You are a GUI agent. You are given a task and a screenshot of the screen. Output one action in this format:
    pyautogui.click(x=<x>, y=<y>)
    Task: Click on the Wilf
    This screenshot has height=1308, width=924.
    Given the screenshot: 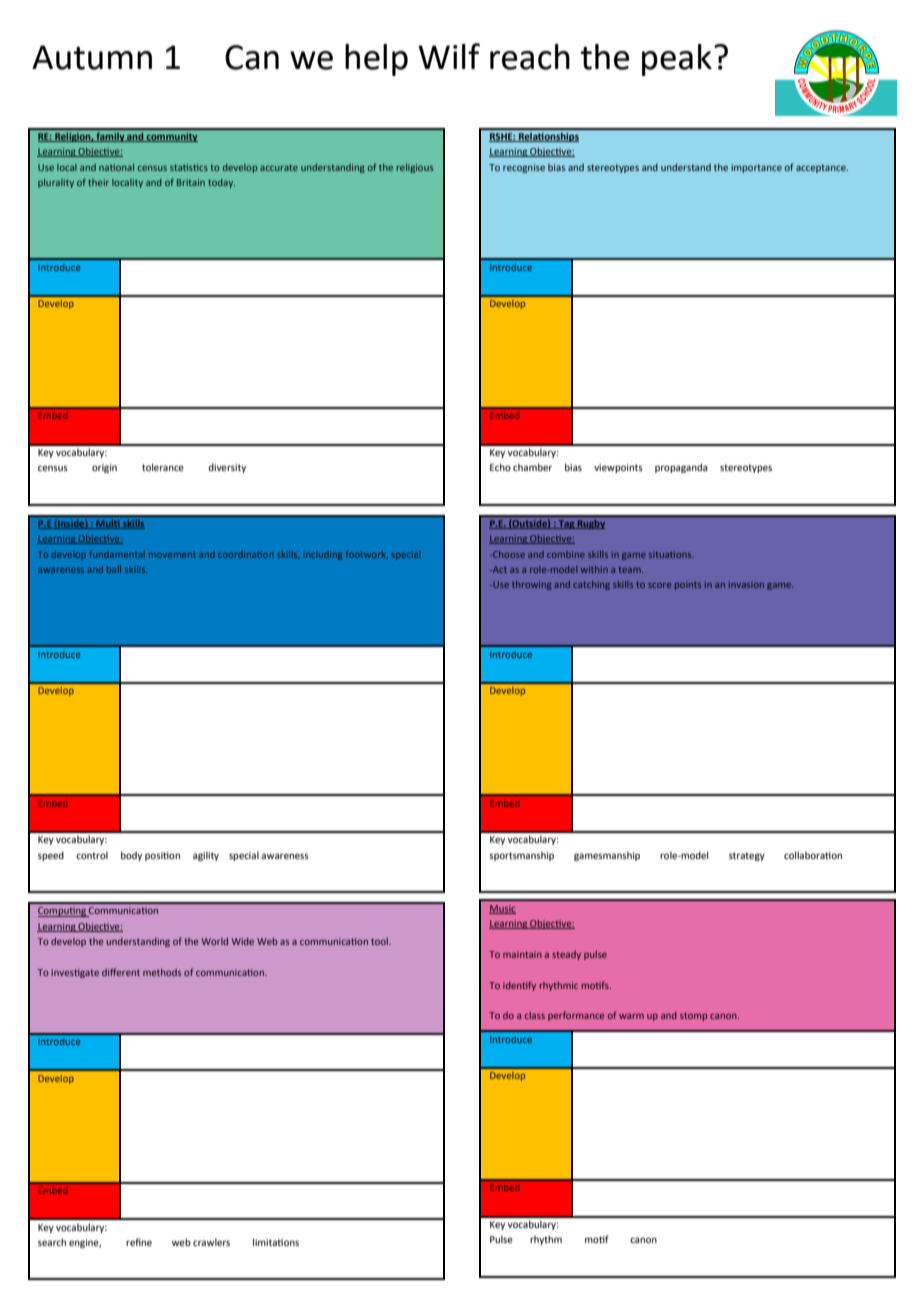 What is the action you would take?
    pyautogui.click(x=449, y=56)
